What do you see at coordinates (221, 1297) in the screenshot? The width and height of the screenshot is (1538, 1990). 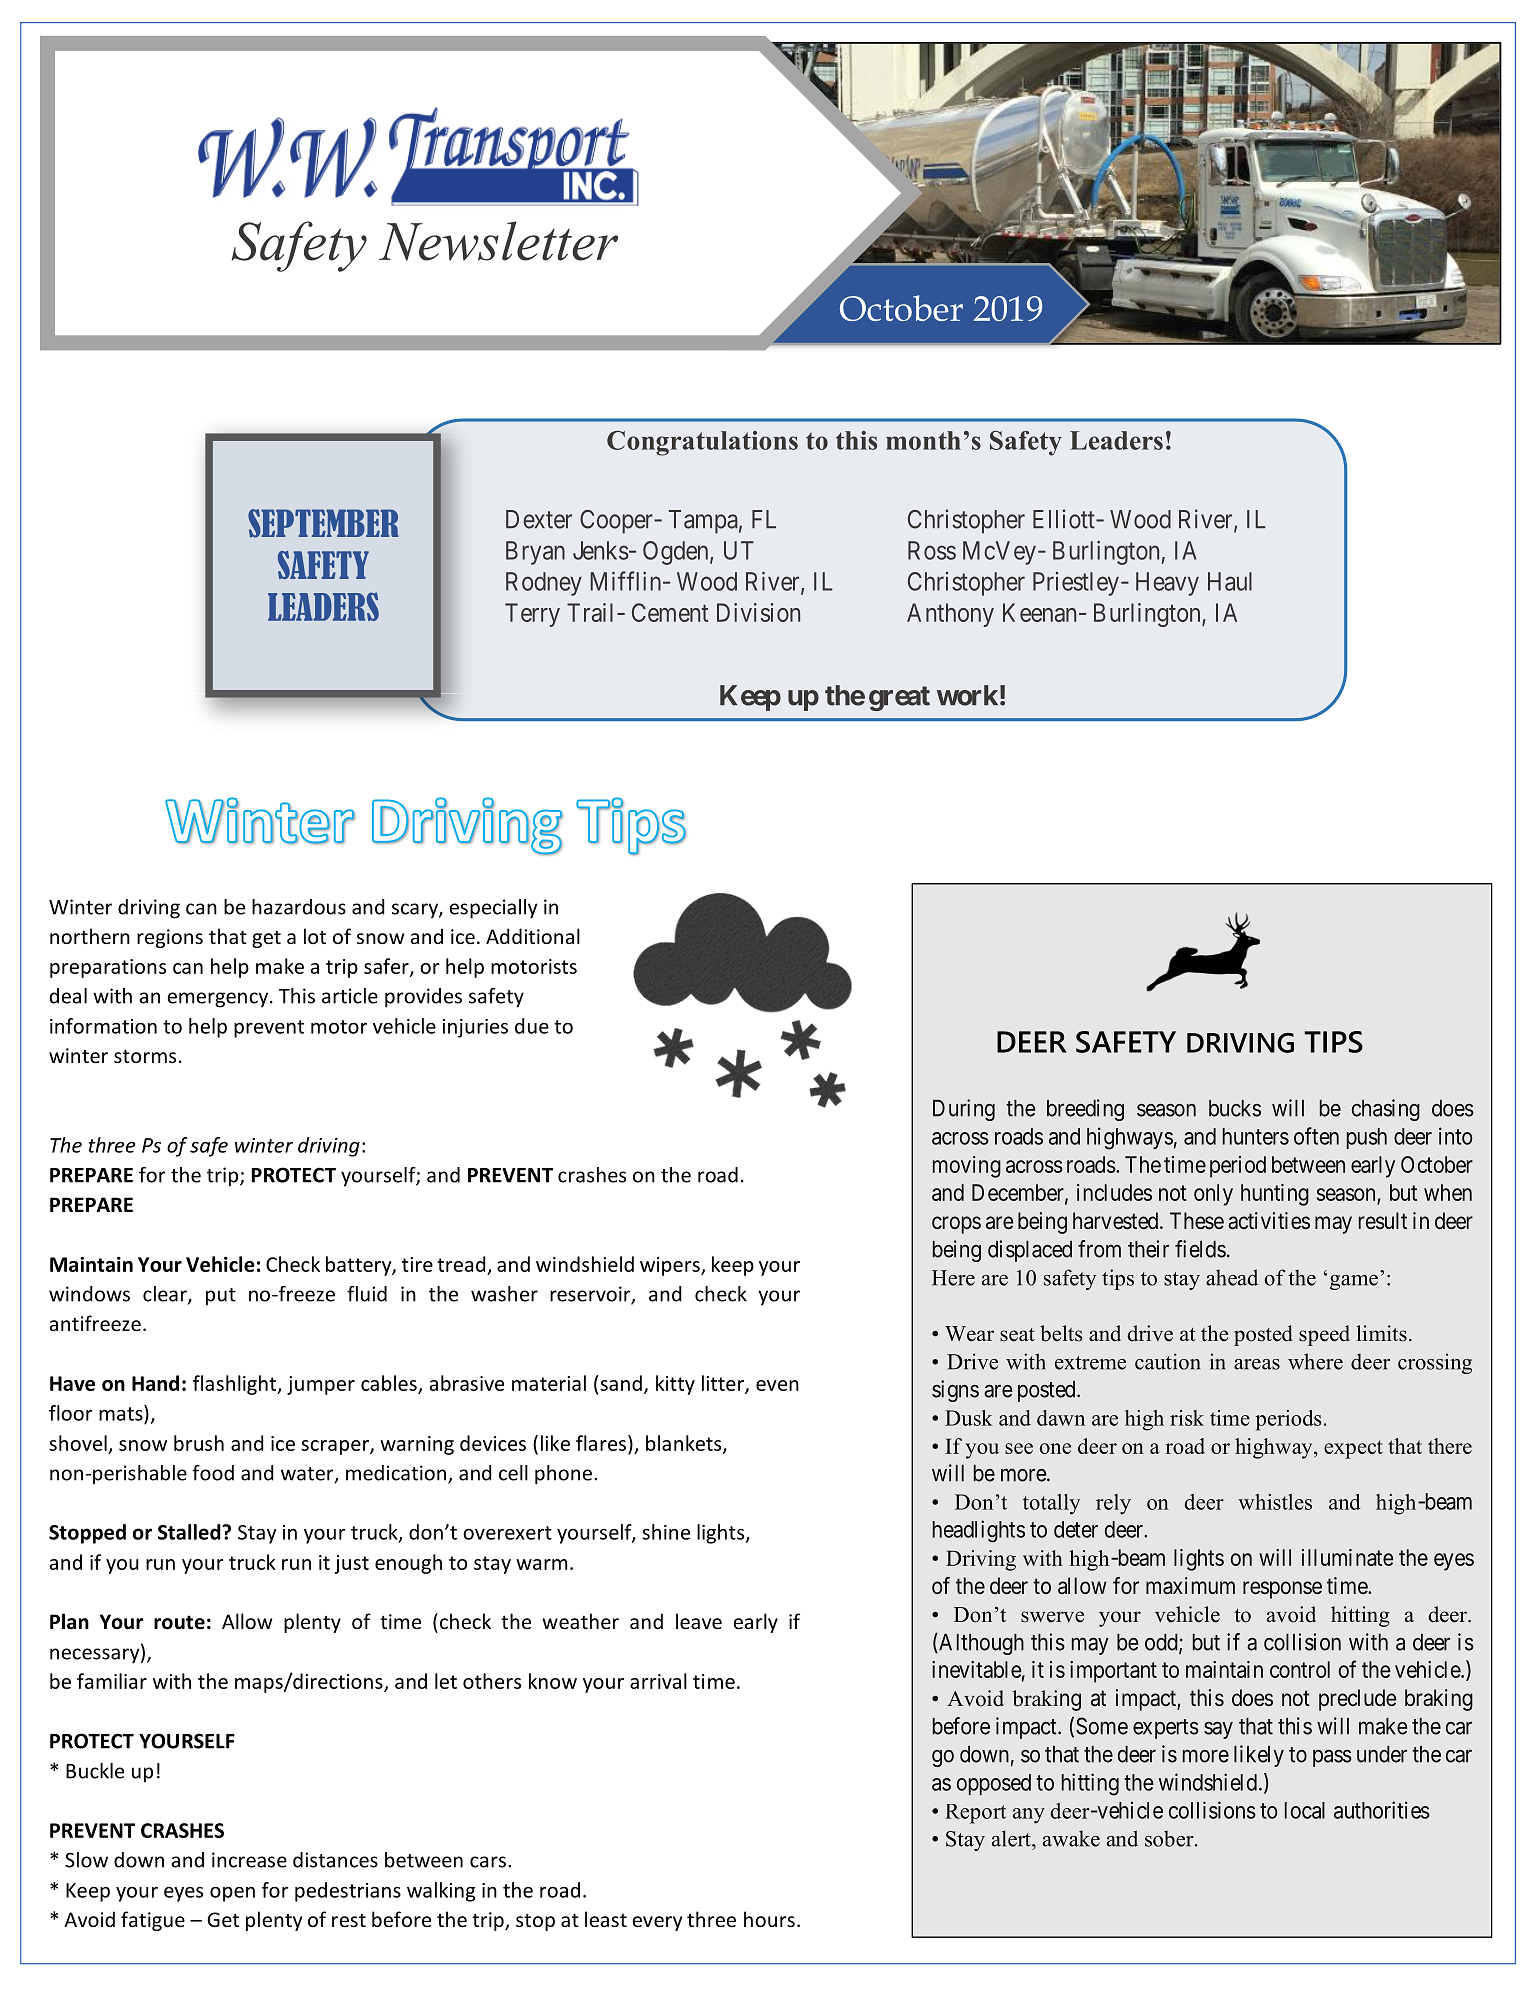 I see `put` at bounding box center [221, 1297].
